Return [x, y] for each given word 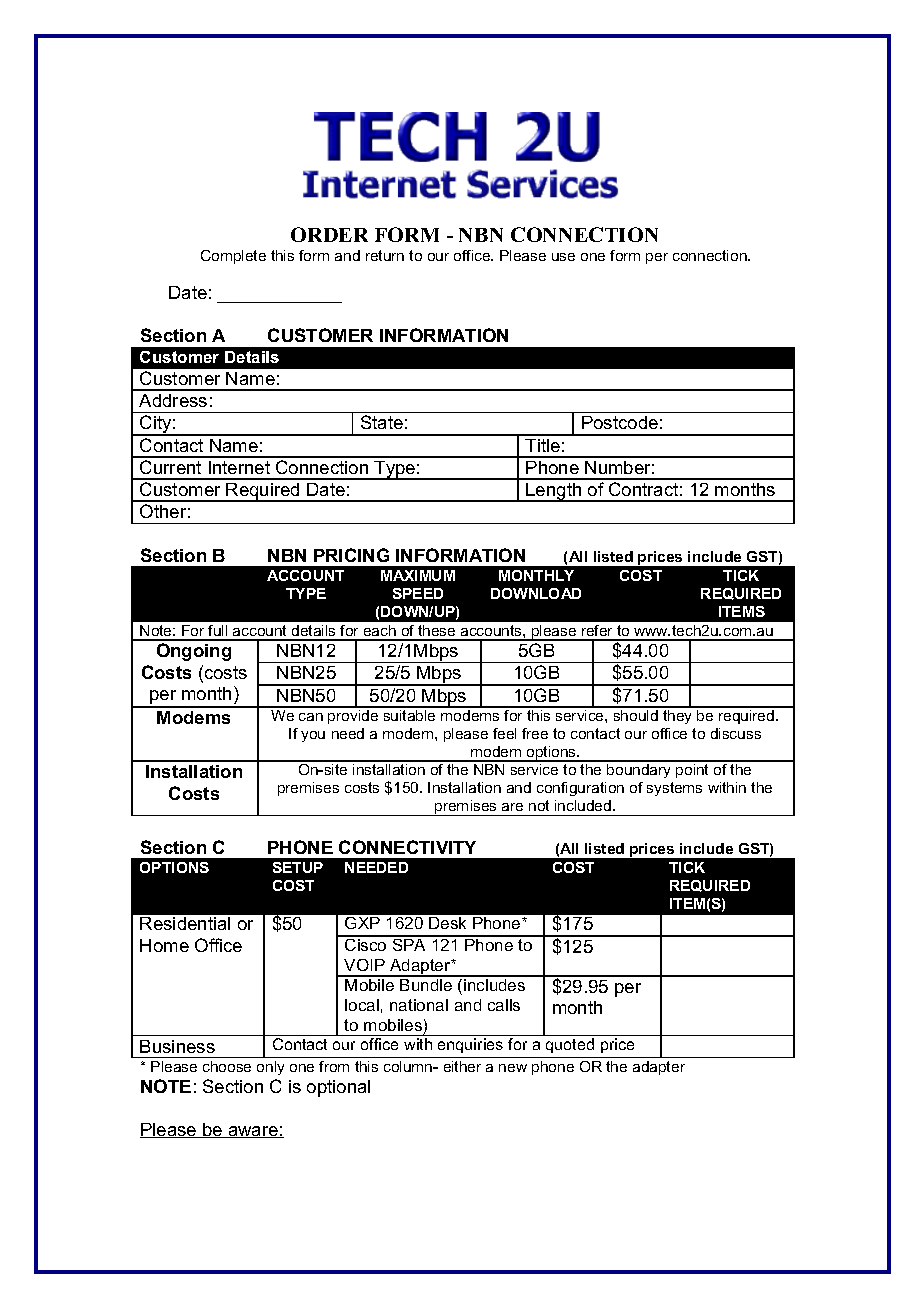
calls [504, 1005]
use [563, 257]
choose [227, 1066]
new [513, 1068]
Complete [233, 257]
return [385, 255]
